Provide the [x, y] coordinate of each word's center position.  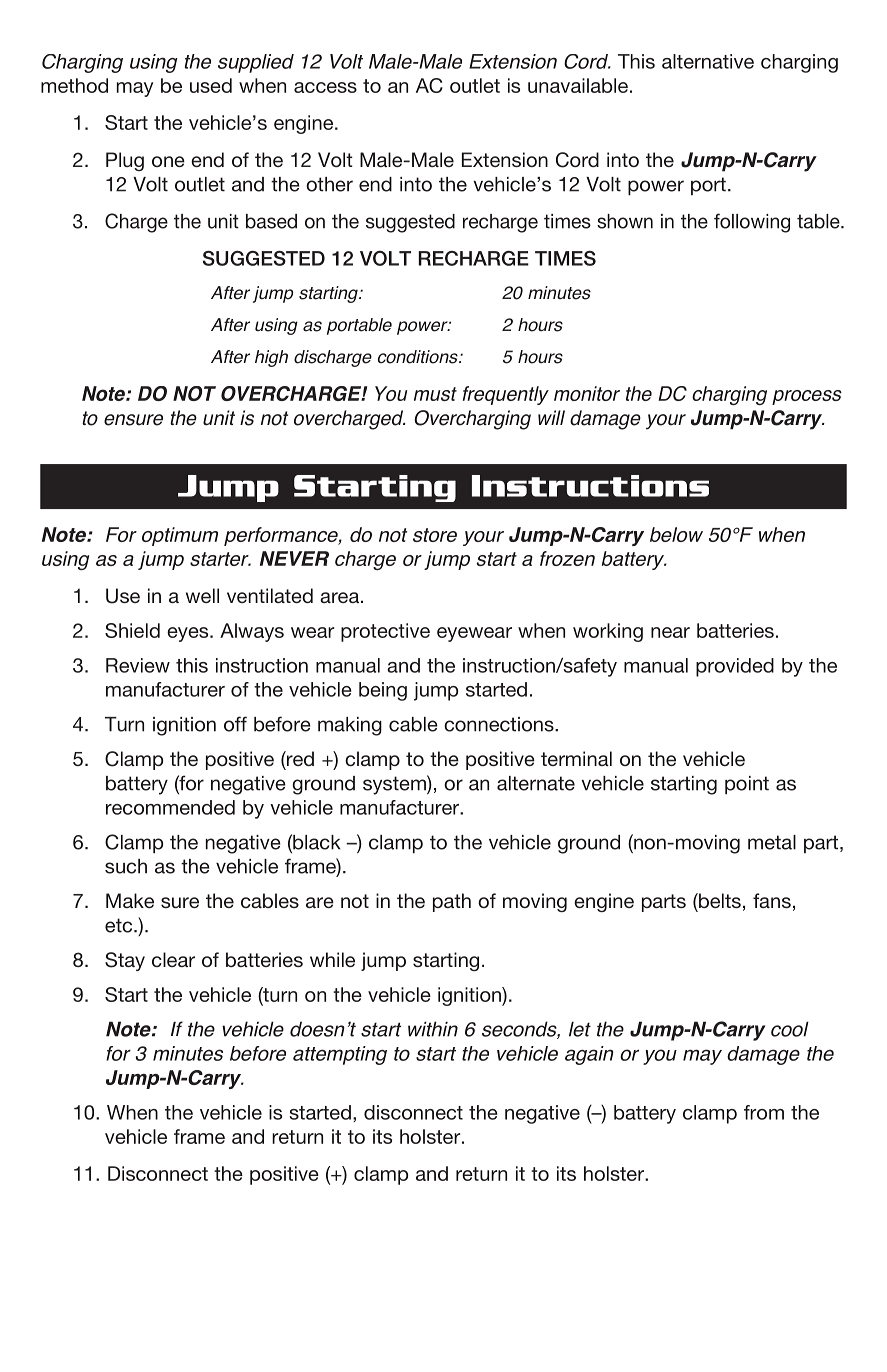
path [452, 902]
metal [772, 842]
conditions [419, 357]
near [670, 632]
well [202, 595]
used [211, 85]
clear [173, 959]
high [271, 358]
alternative [708, 61]
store [435, 535]
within [433, 1029]
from [764, 1112]
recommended [170, 807]
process [807, 397]
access [325, 87]
